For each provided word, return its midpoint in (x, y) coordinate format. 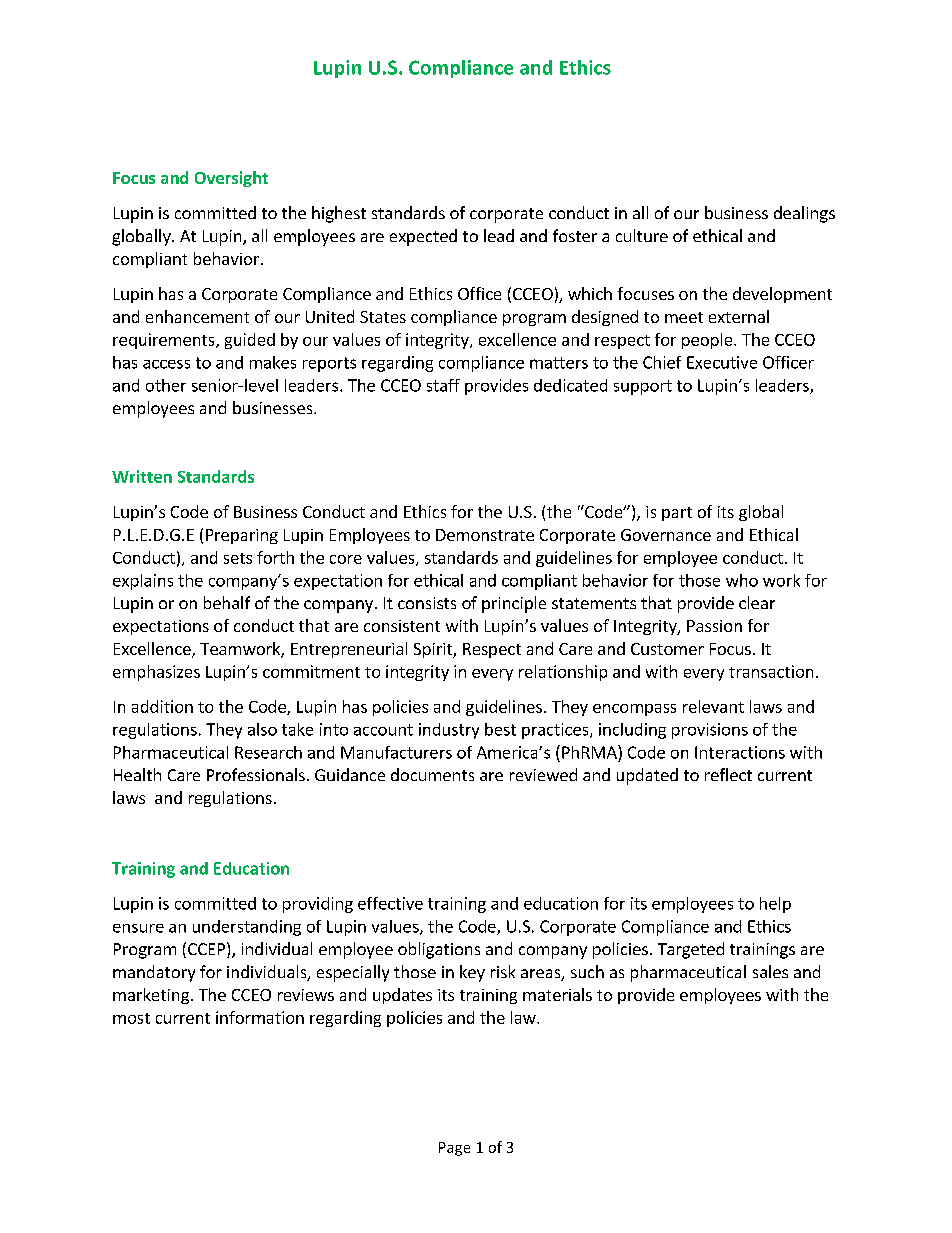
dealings (804, 214)
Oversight (231, 179)
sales (770, 971)
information (260, 1017)
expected (423, 237)
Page (454, 1149)
